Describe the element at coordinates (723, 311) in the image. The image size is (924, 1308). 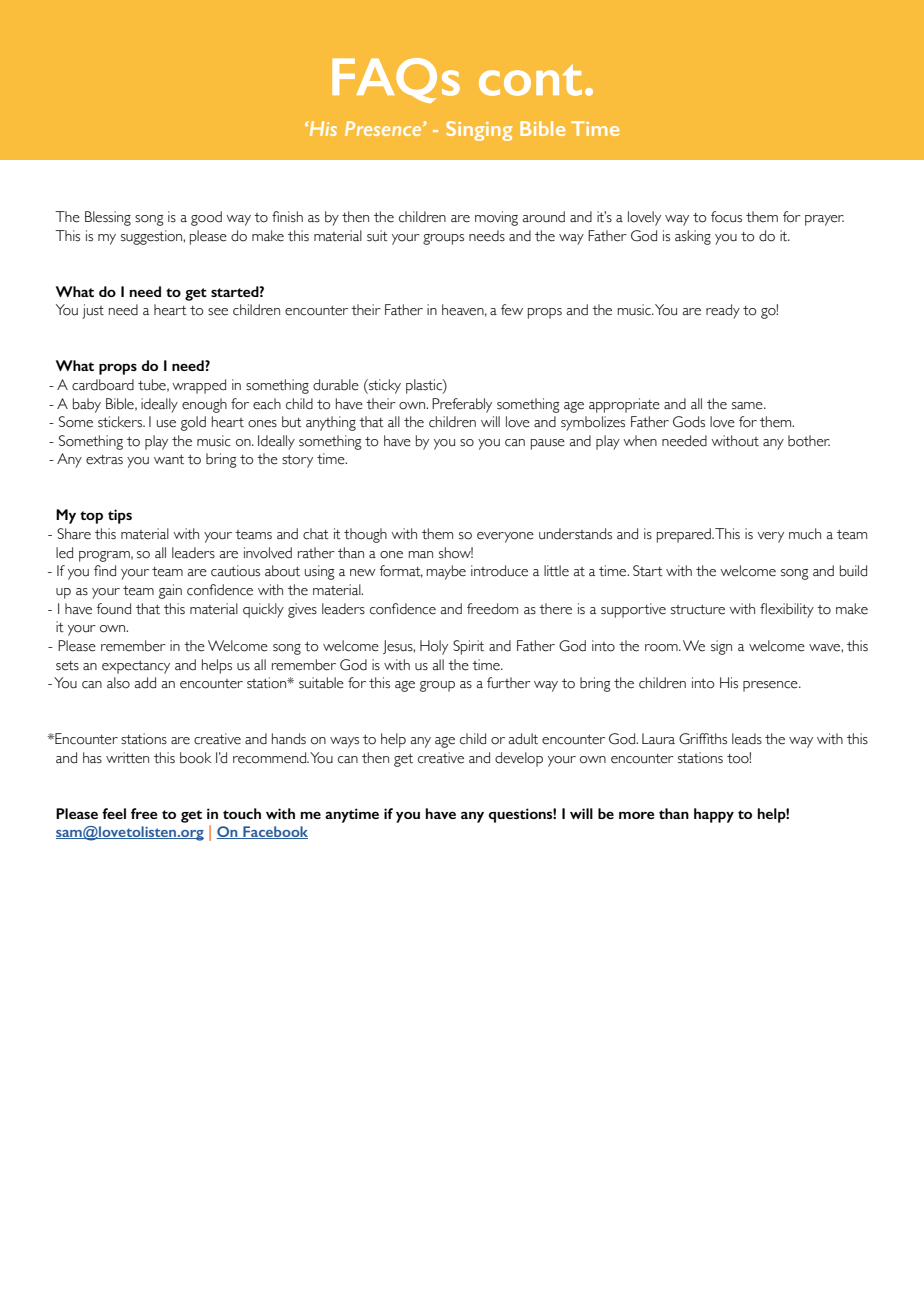
I see `ready` at that location.
